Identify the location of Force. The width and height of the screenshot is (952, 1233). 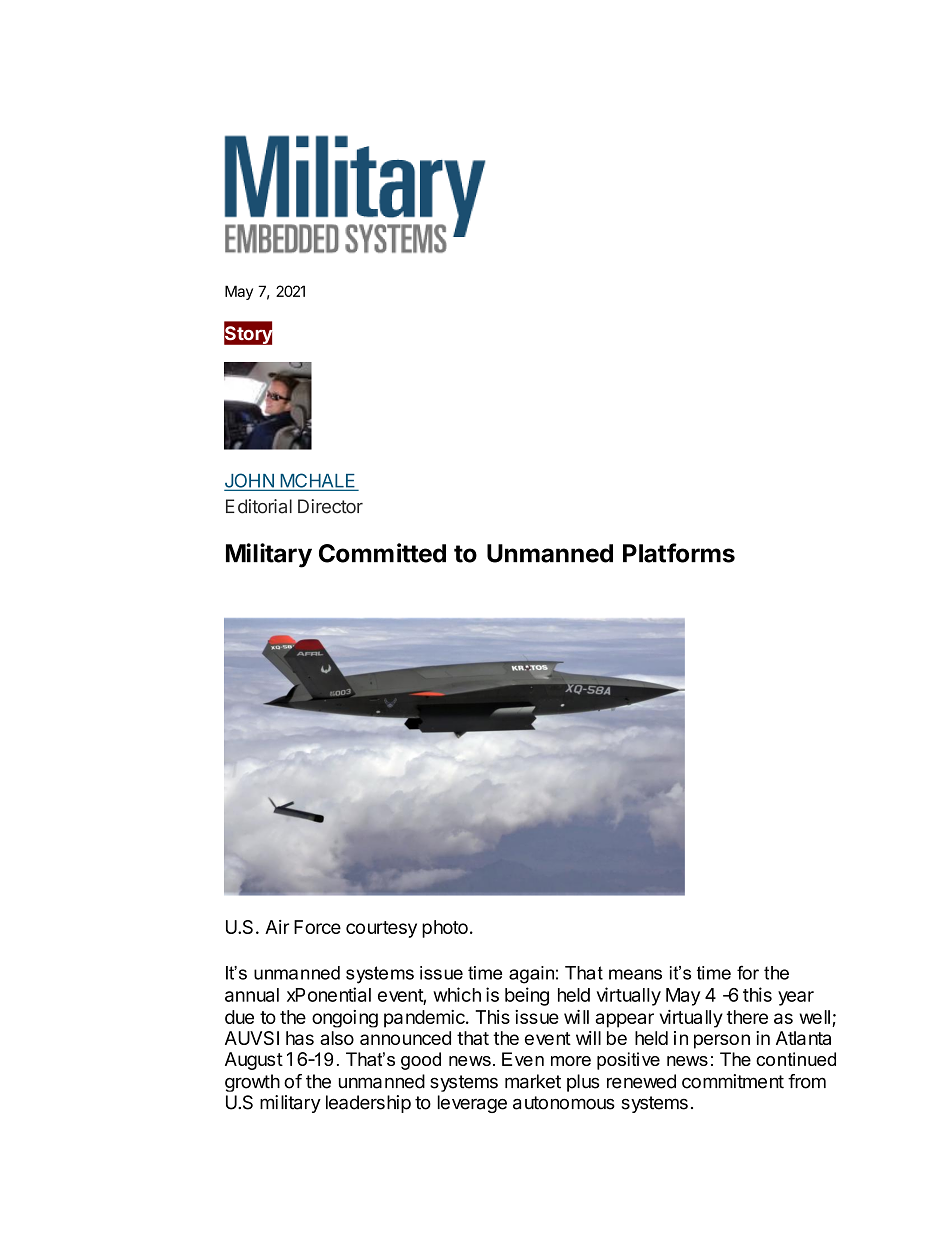
(317, 927).
